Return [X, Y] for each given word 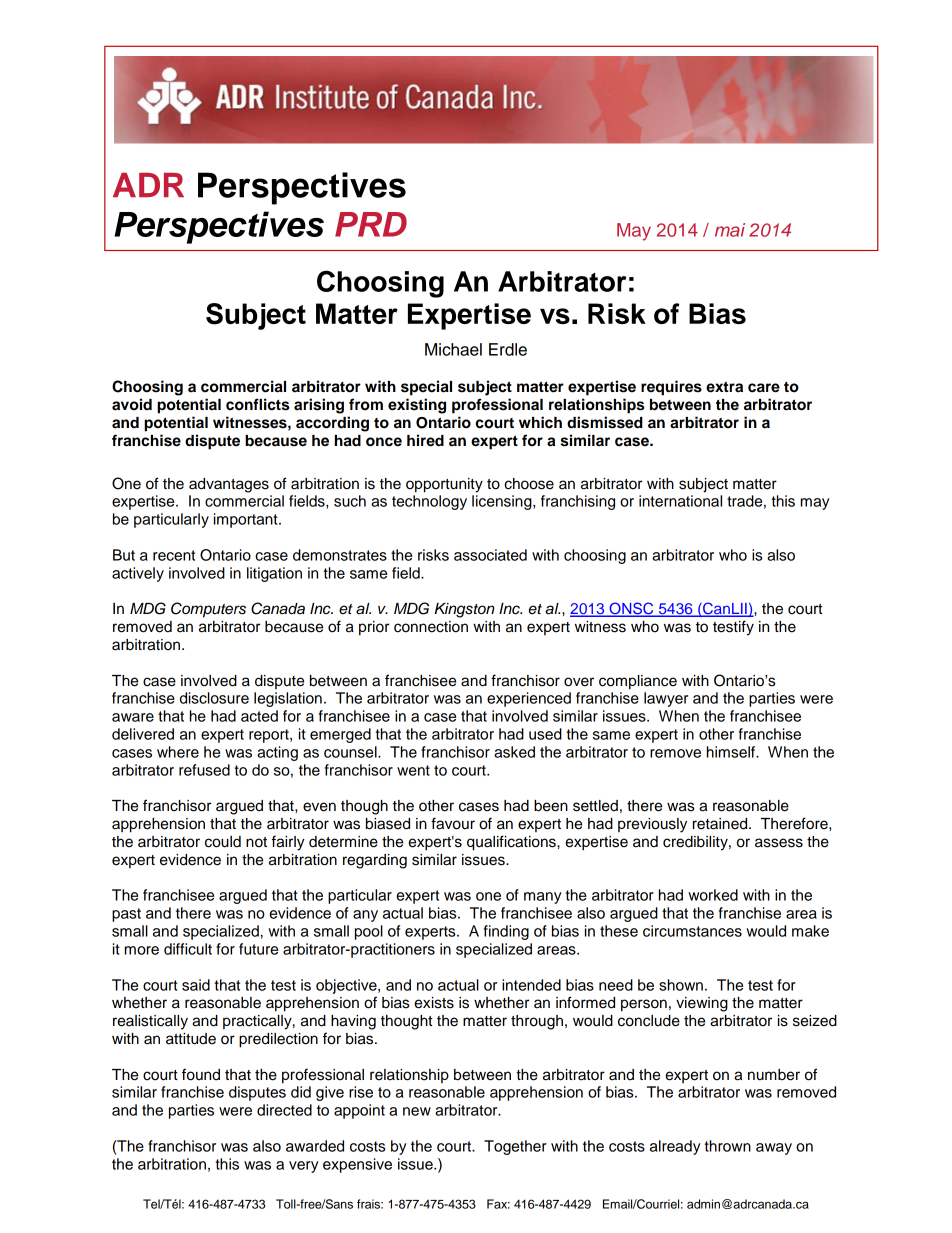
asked [514, 752]
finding [506, 932]
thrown [727, 1146]
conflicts [257, 404]
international [680, 501]
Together [515, 1147]
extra [724, 387]
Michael [453, 349]
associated [490, 555]
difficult [188, 949]
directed [284, 1110]
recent [174, 555]
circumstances [692, 931]
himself [732, 752]
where [178, 752]
